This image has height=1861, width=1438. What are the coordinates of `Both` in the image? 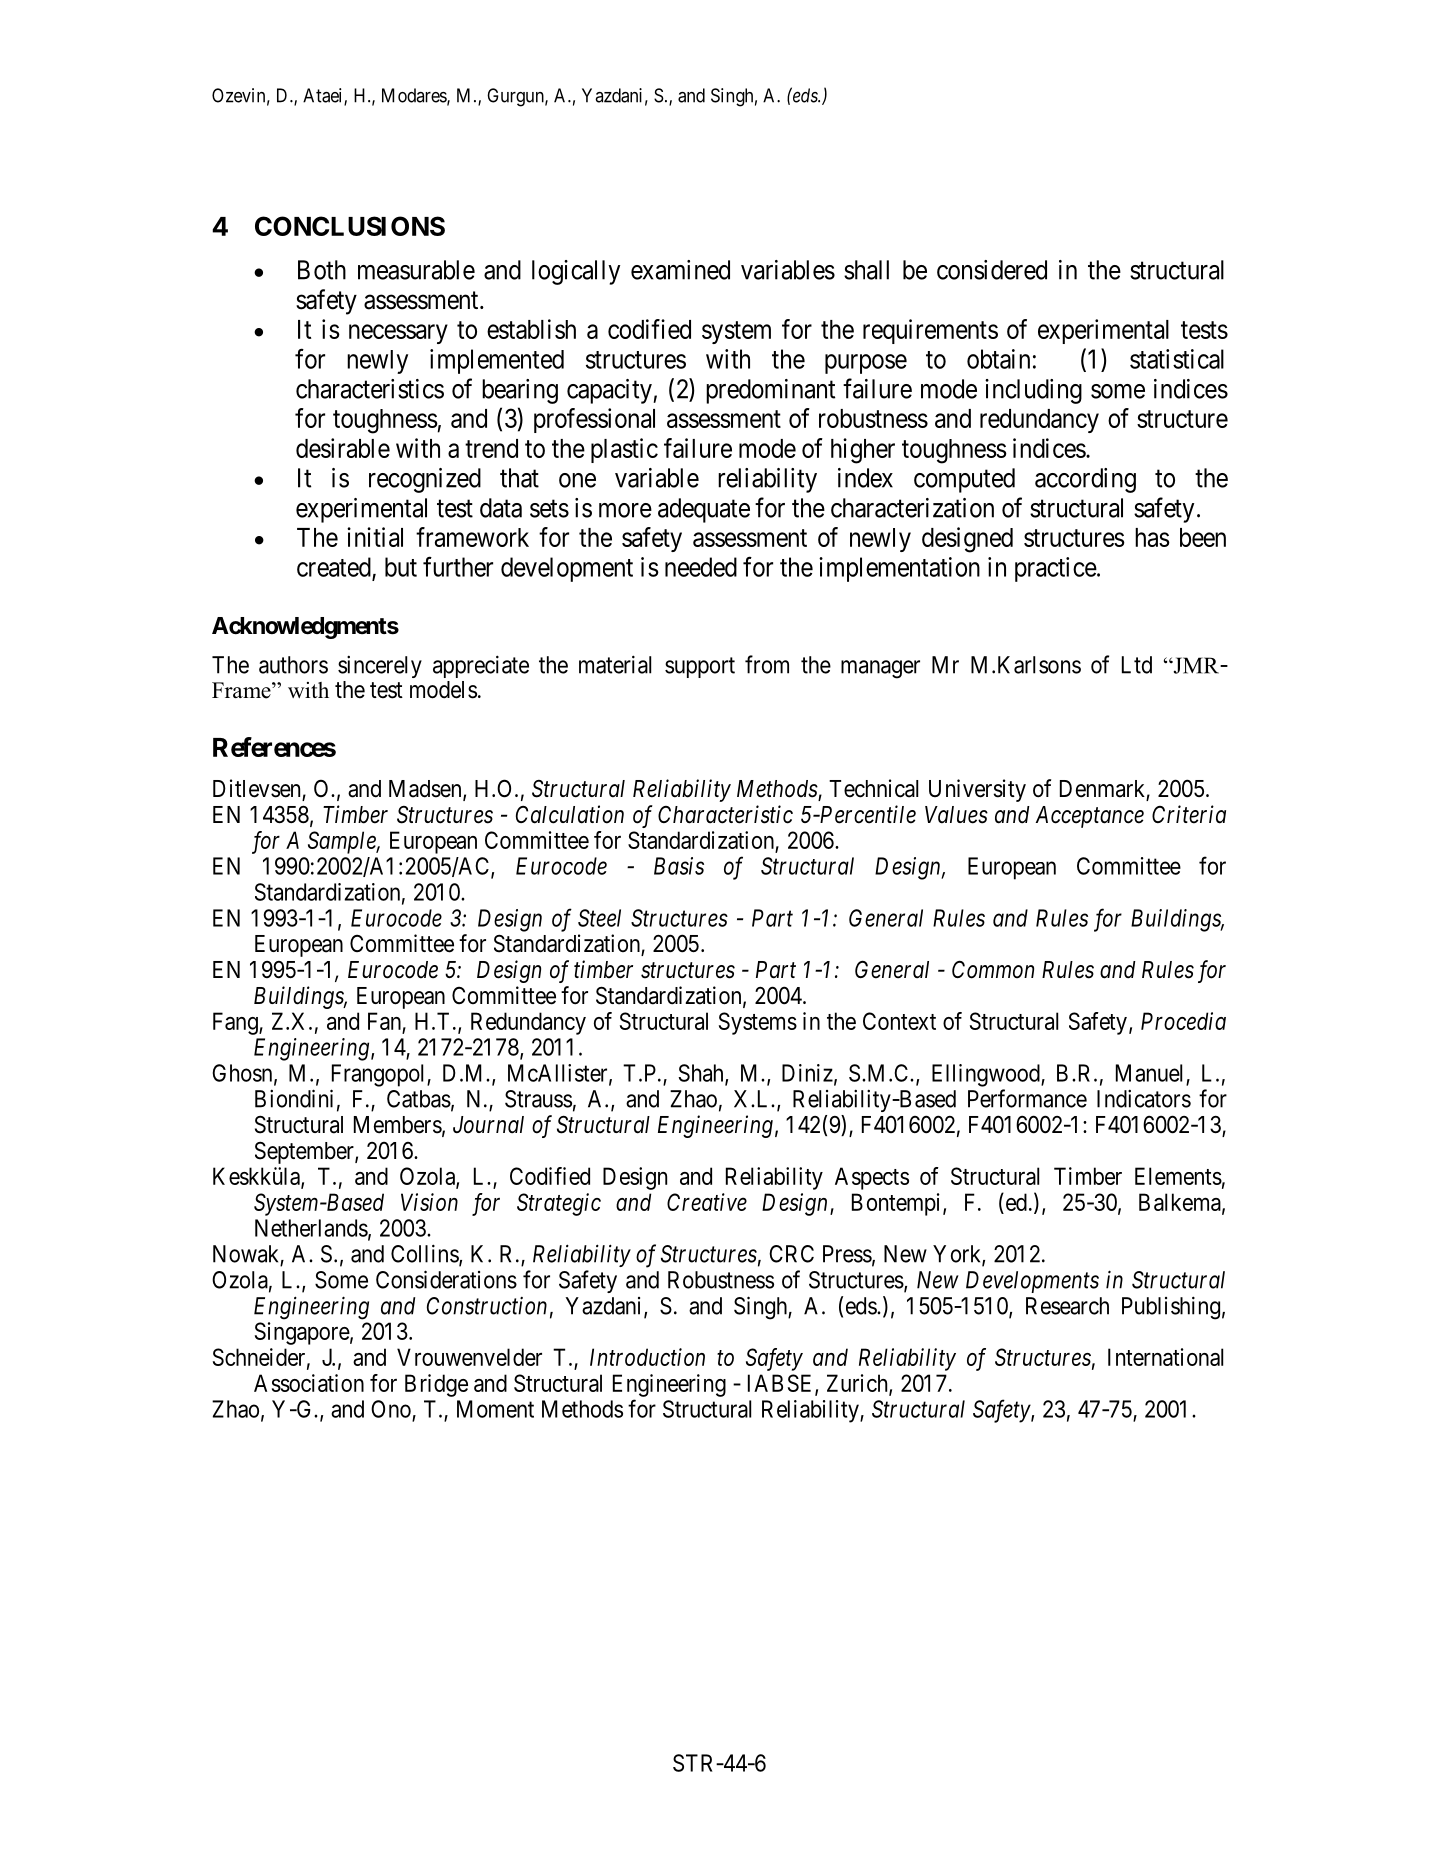 It's located at (322, 270).
